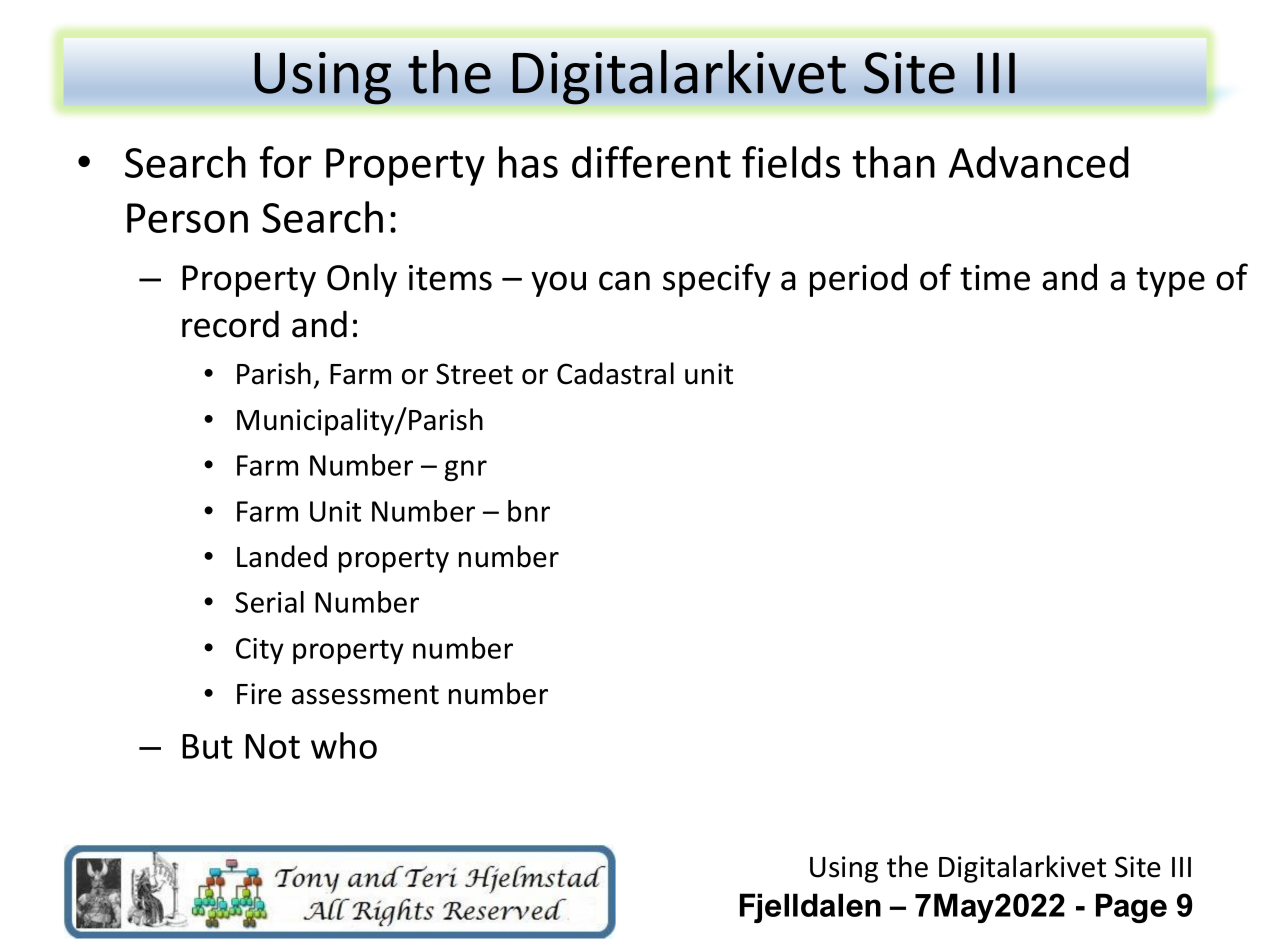 The width and height of the image is (1270, 952). I want to click on Street, so click(474, 374).
